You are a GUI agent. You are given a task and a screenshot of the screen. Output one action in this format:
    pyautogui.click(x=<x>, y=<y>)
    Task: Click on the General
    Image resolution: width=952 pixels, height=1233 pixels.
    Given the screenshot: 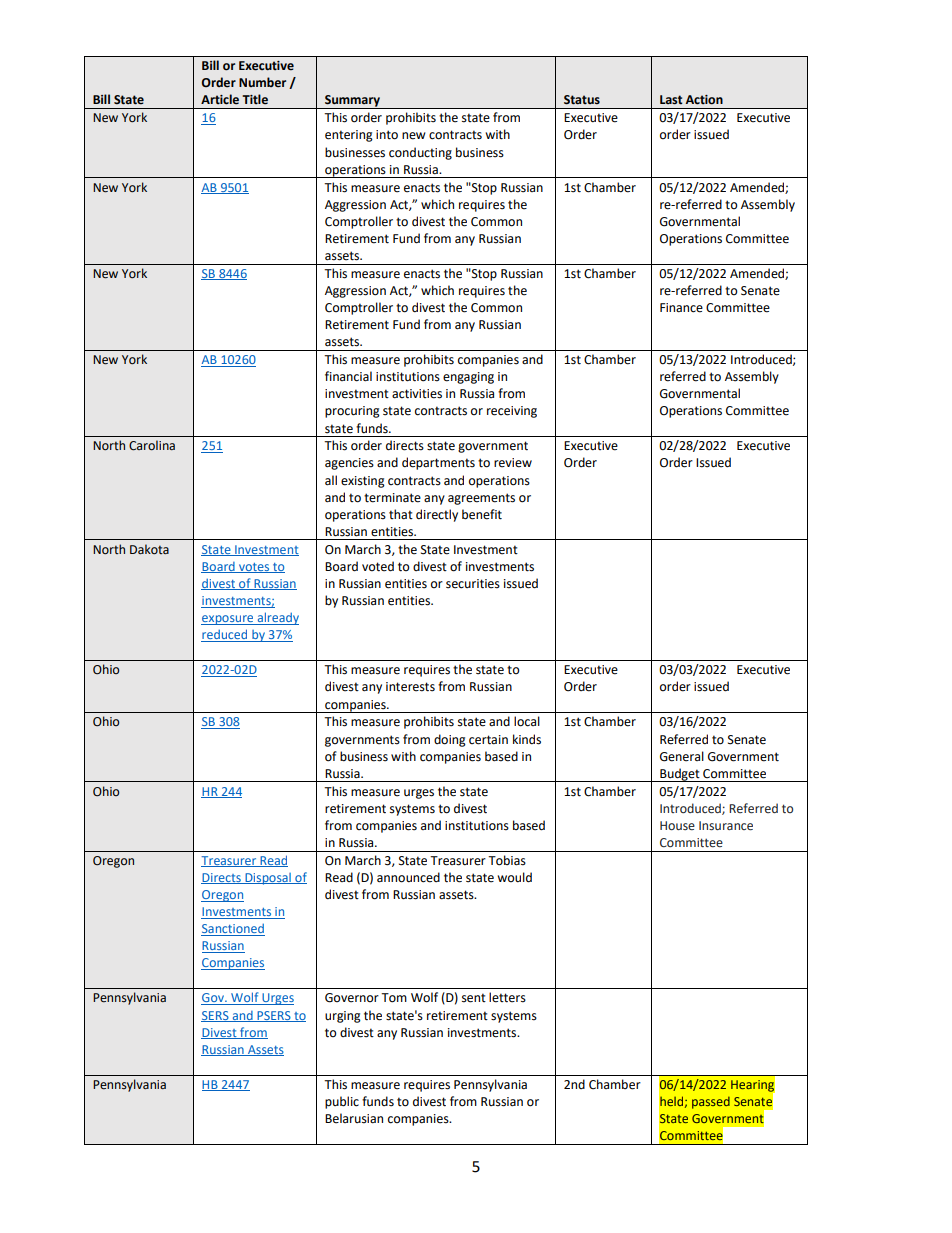 What is the action you would take?
    pyautogui.click(x=682, y=756)
